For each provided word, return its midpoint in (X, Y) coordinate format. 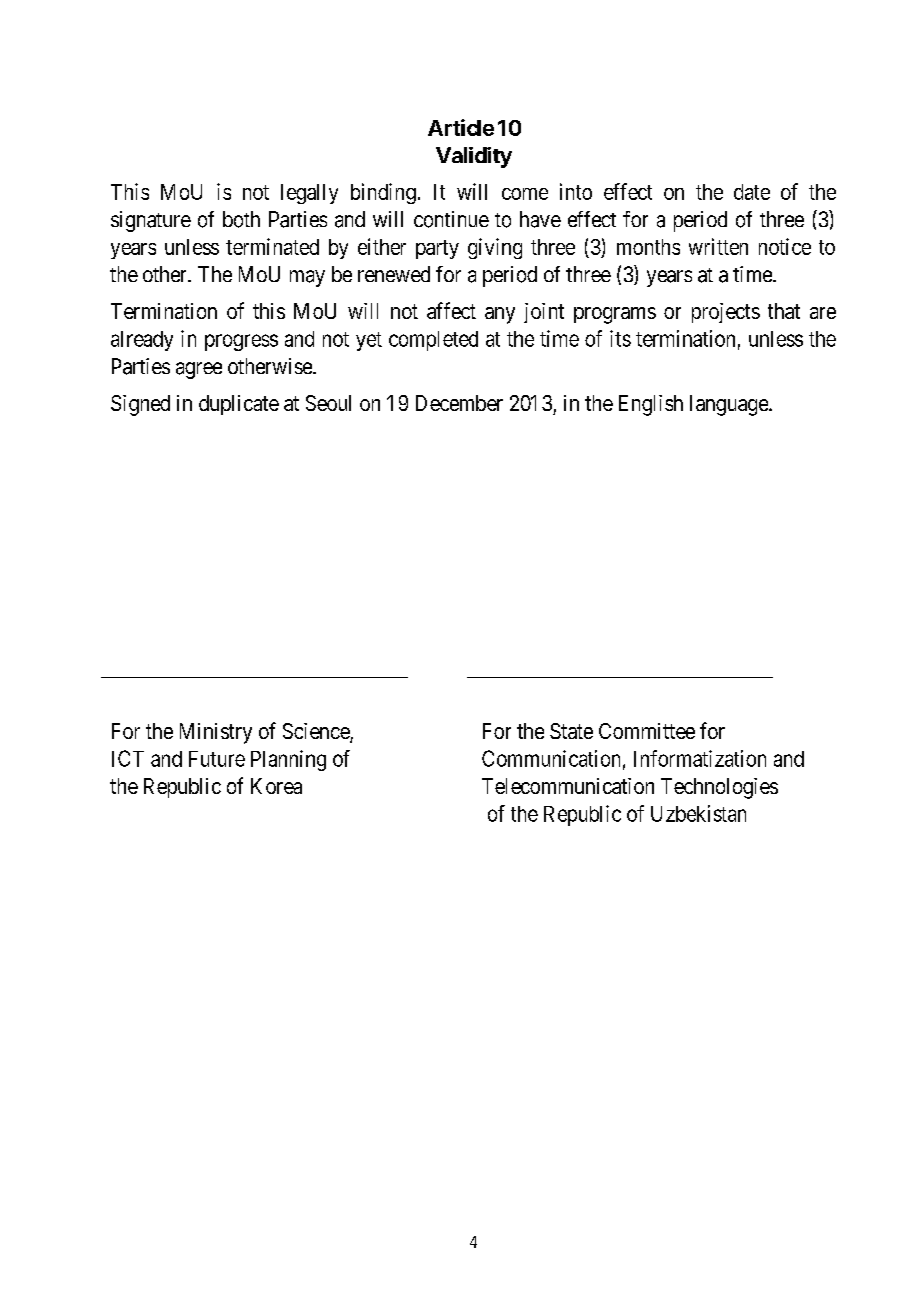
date (752, 192)
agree (199, 370)
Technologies (719, 788)
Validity (474, 157)
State (571, 731)
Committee (647, 731)
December (459, 403)
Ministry (216, 733)
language (730, 405)
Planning (288, 760)
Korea (276, 786)
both (241, 219)
